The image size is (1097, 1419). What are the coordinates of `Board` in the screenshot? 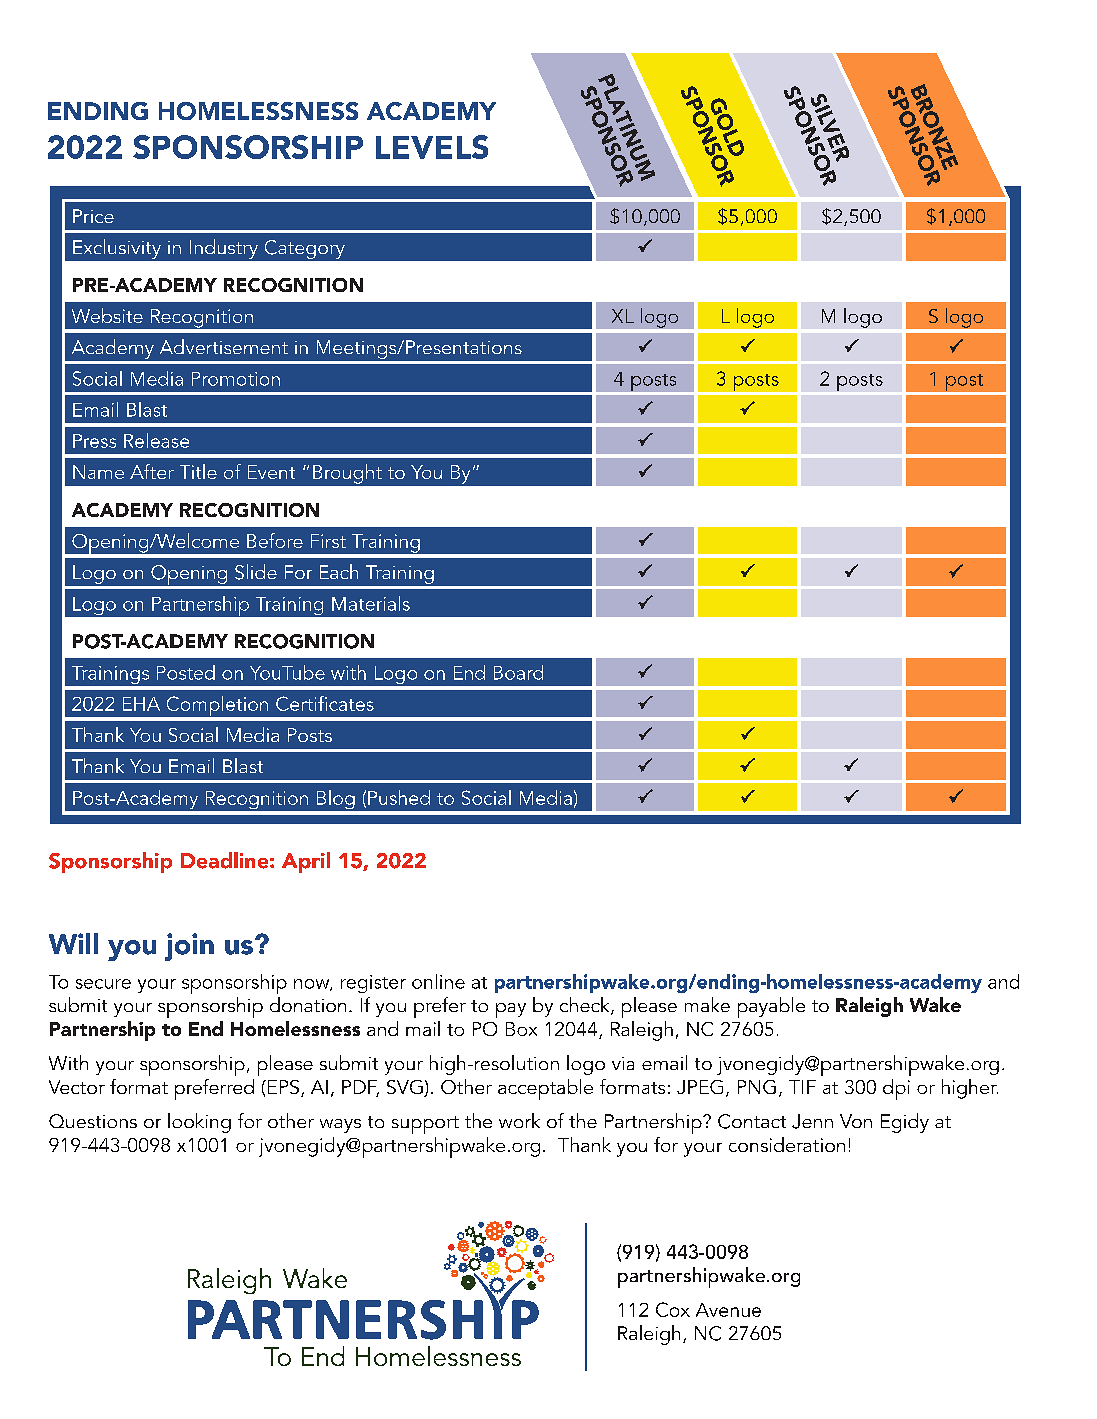 It's located at (518, 672).
